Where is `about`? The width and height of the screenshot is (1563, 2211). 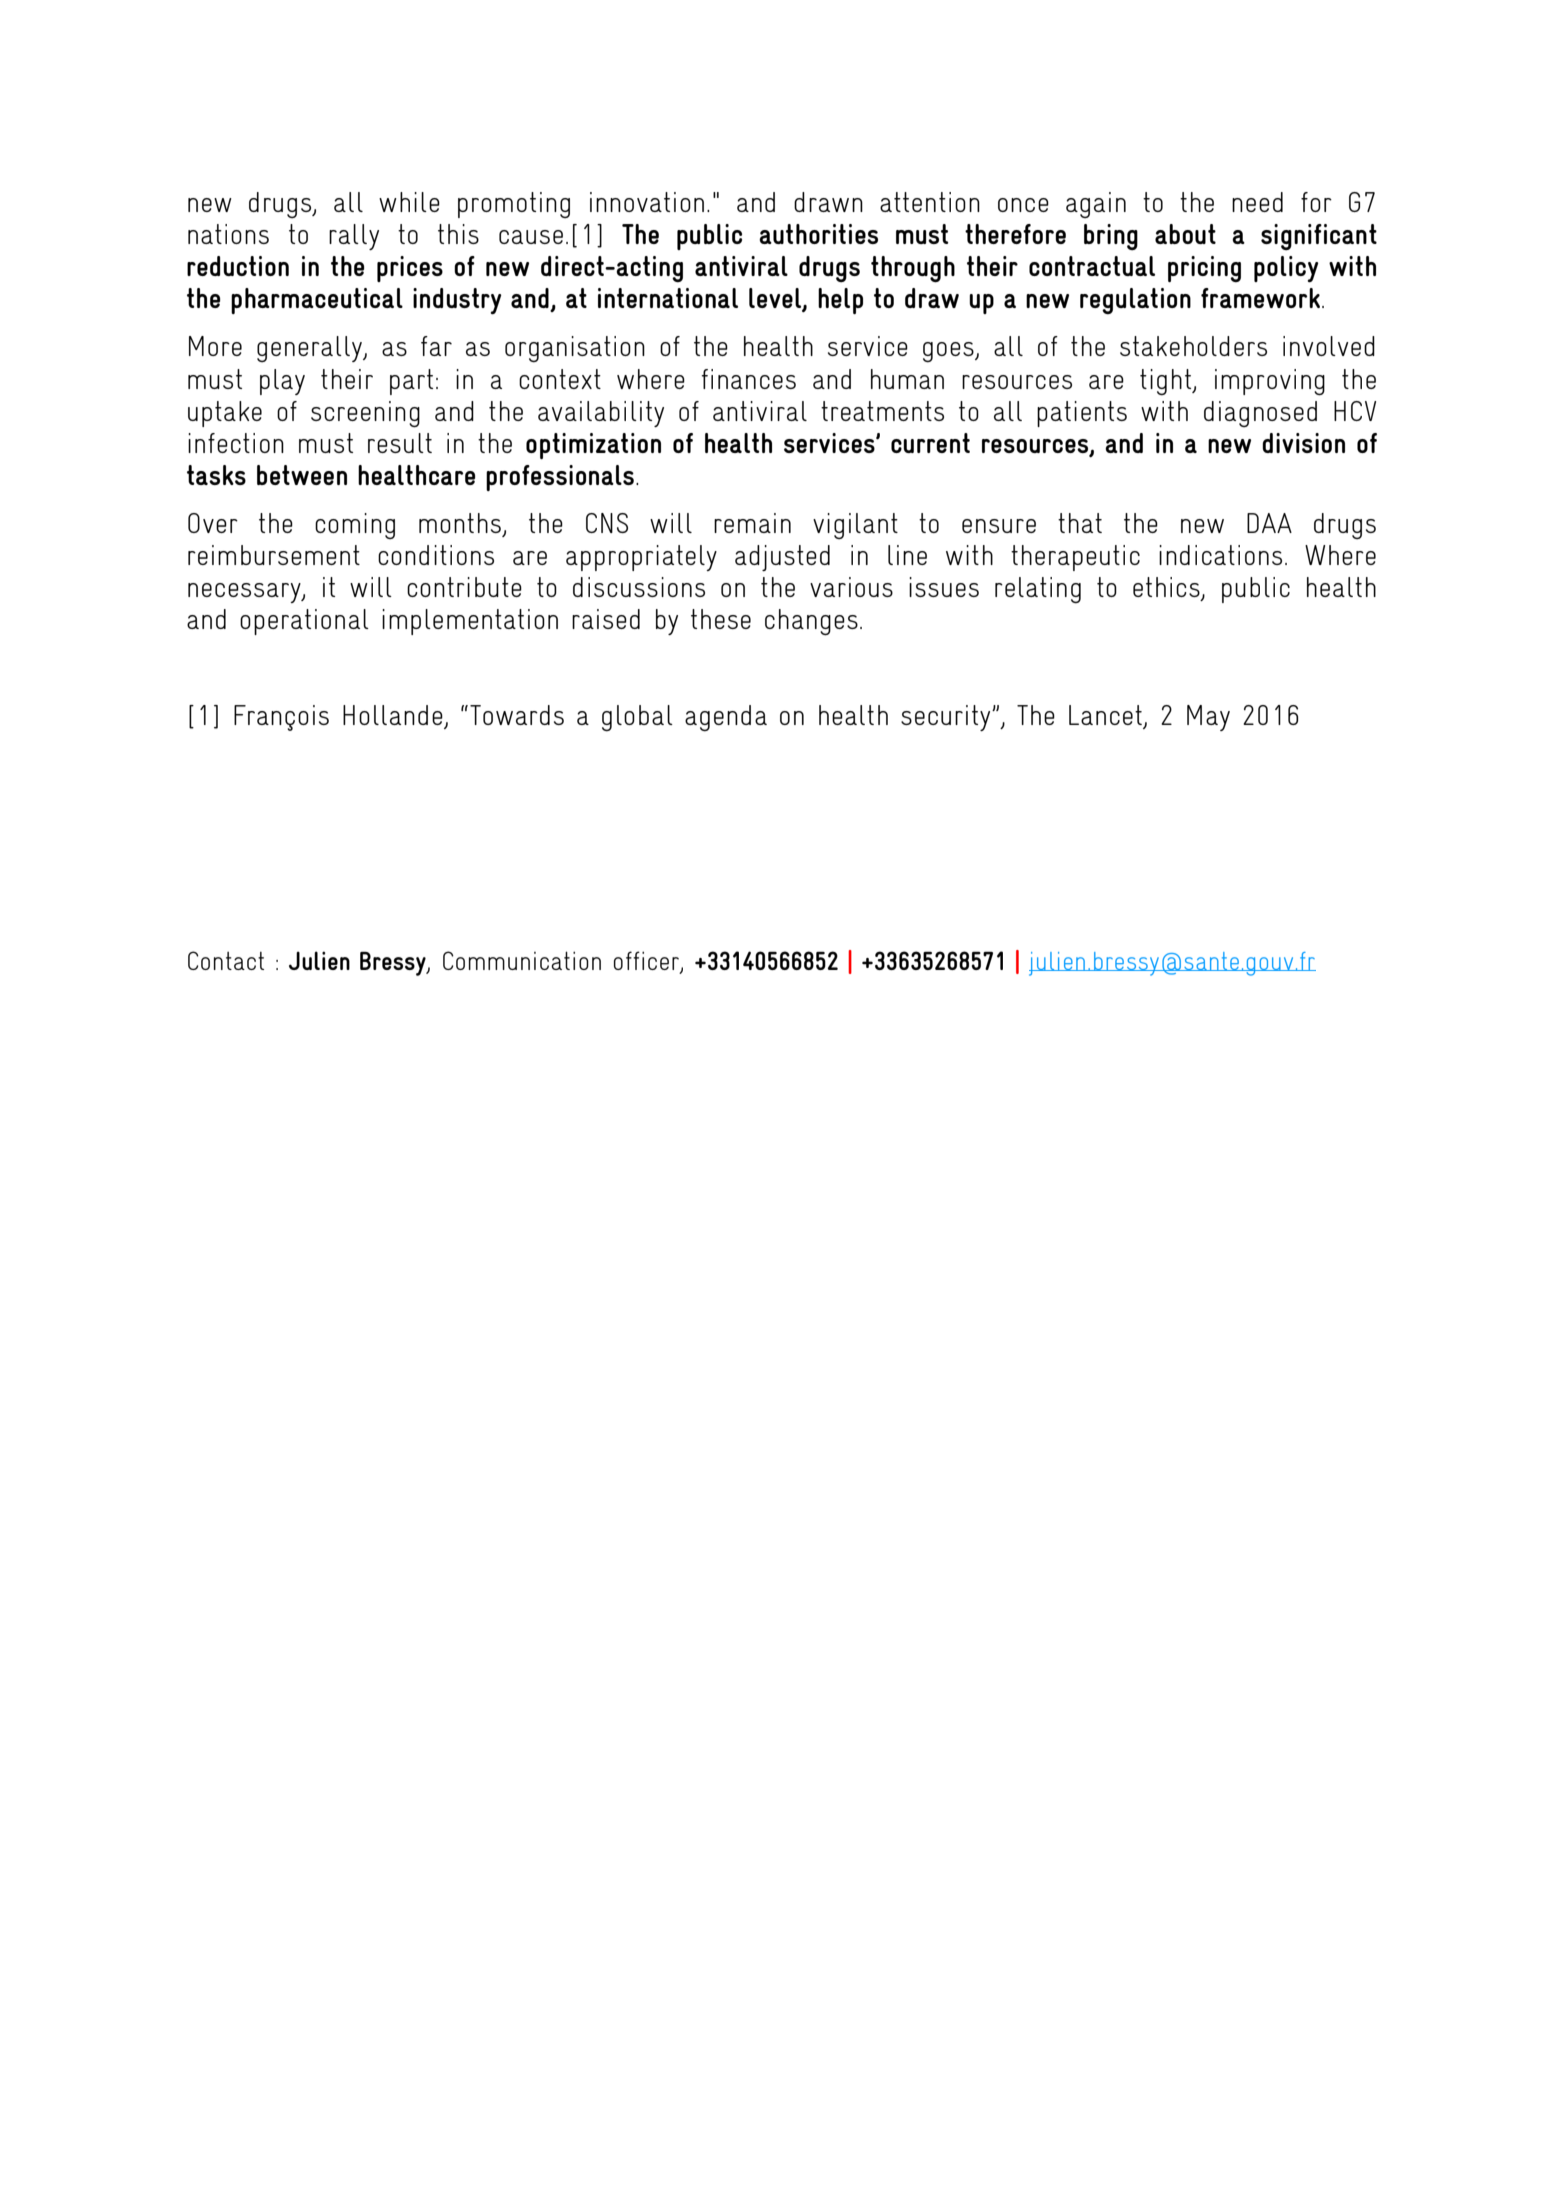 about is located at coordinates (1185, 234).
